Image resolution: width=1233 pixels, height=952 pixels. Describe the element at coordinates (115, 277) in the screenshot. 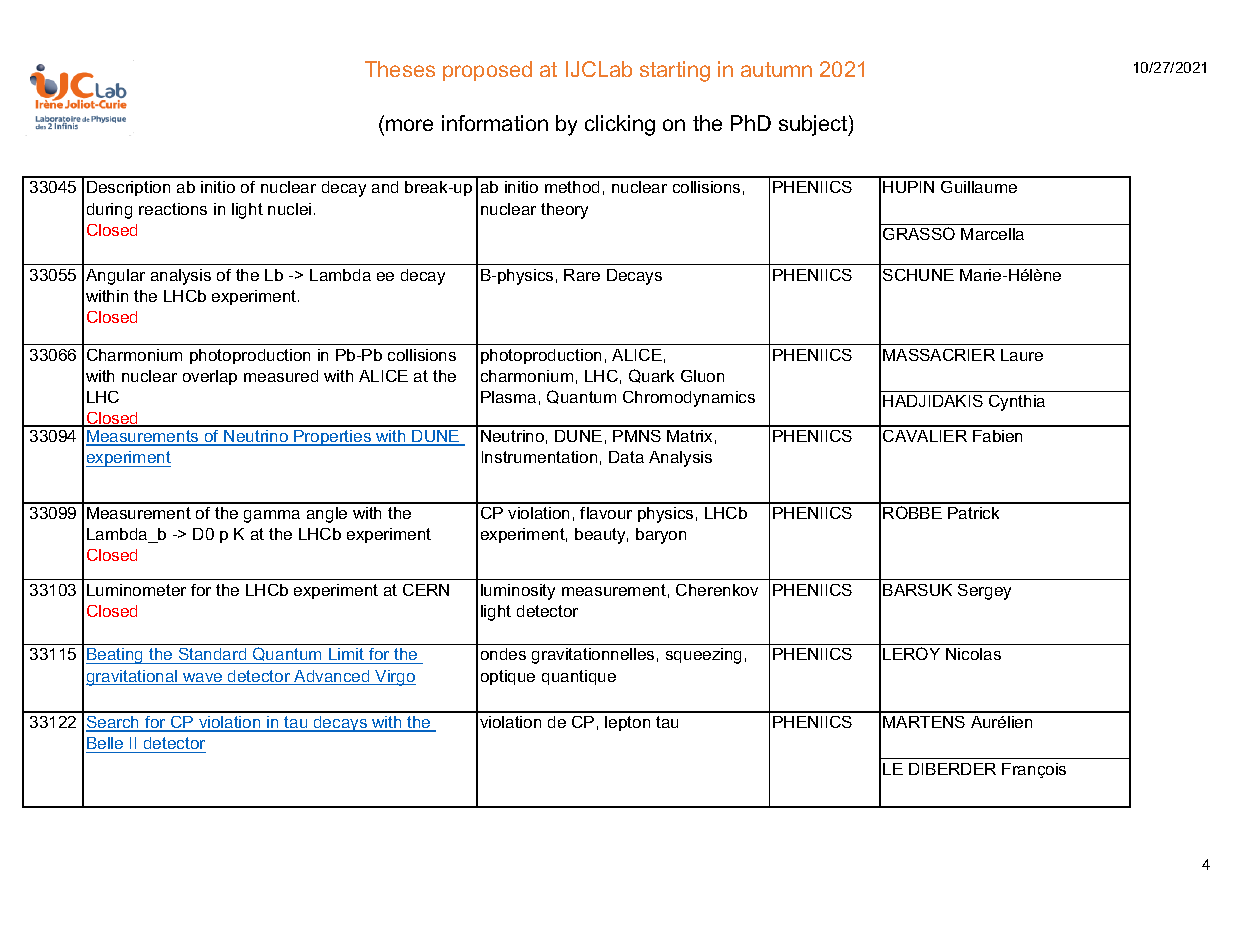

I see `Angular` at that location.
